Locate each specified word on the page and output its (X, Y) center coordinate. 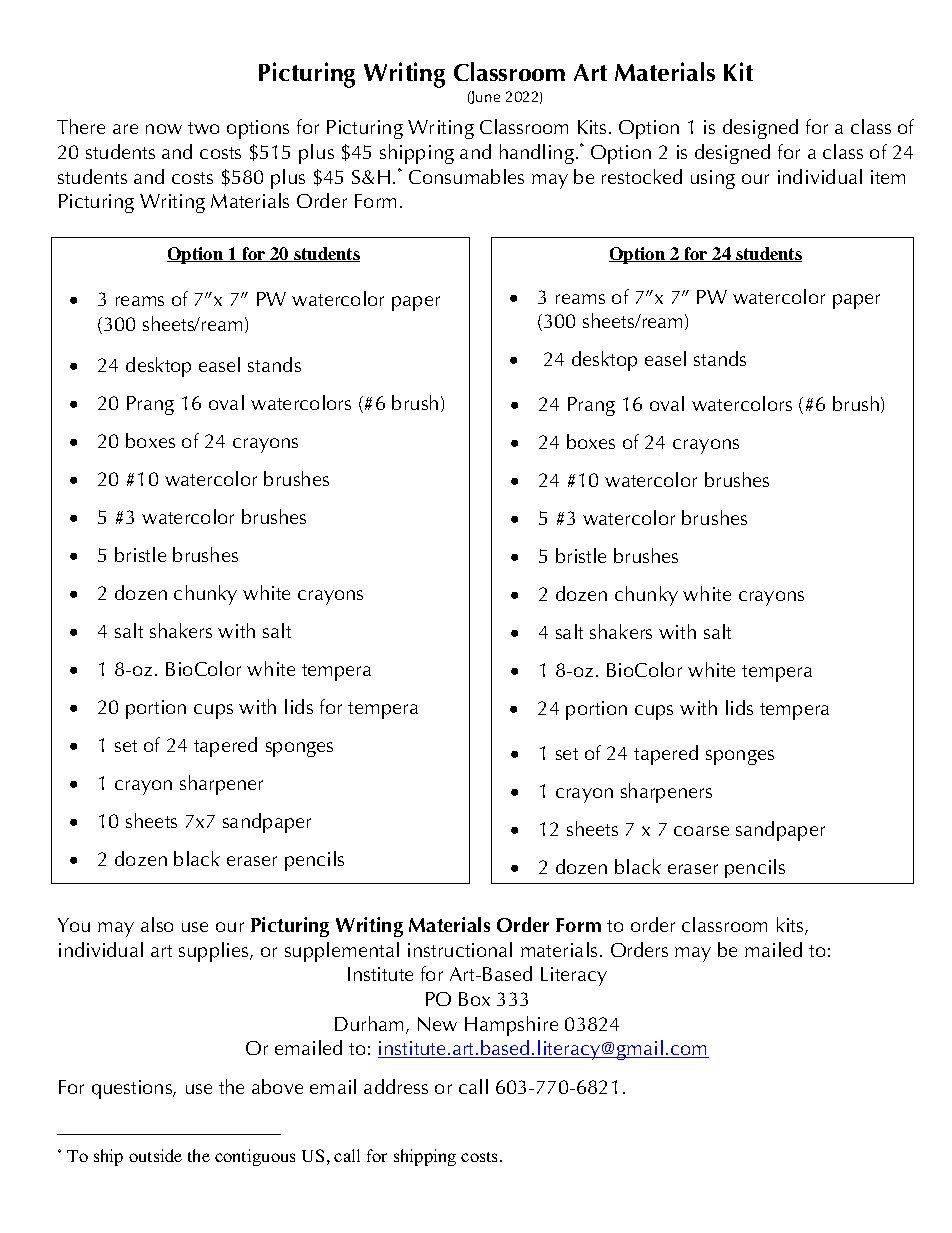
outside (155, 1155)
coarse (701, 831)
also (157, 924)
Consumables (466, 176)
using (713, 179)
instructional (460, 949)
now (164, 129)
